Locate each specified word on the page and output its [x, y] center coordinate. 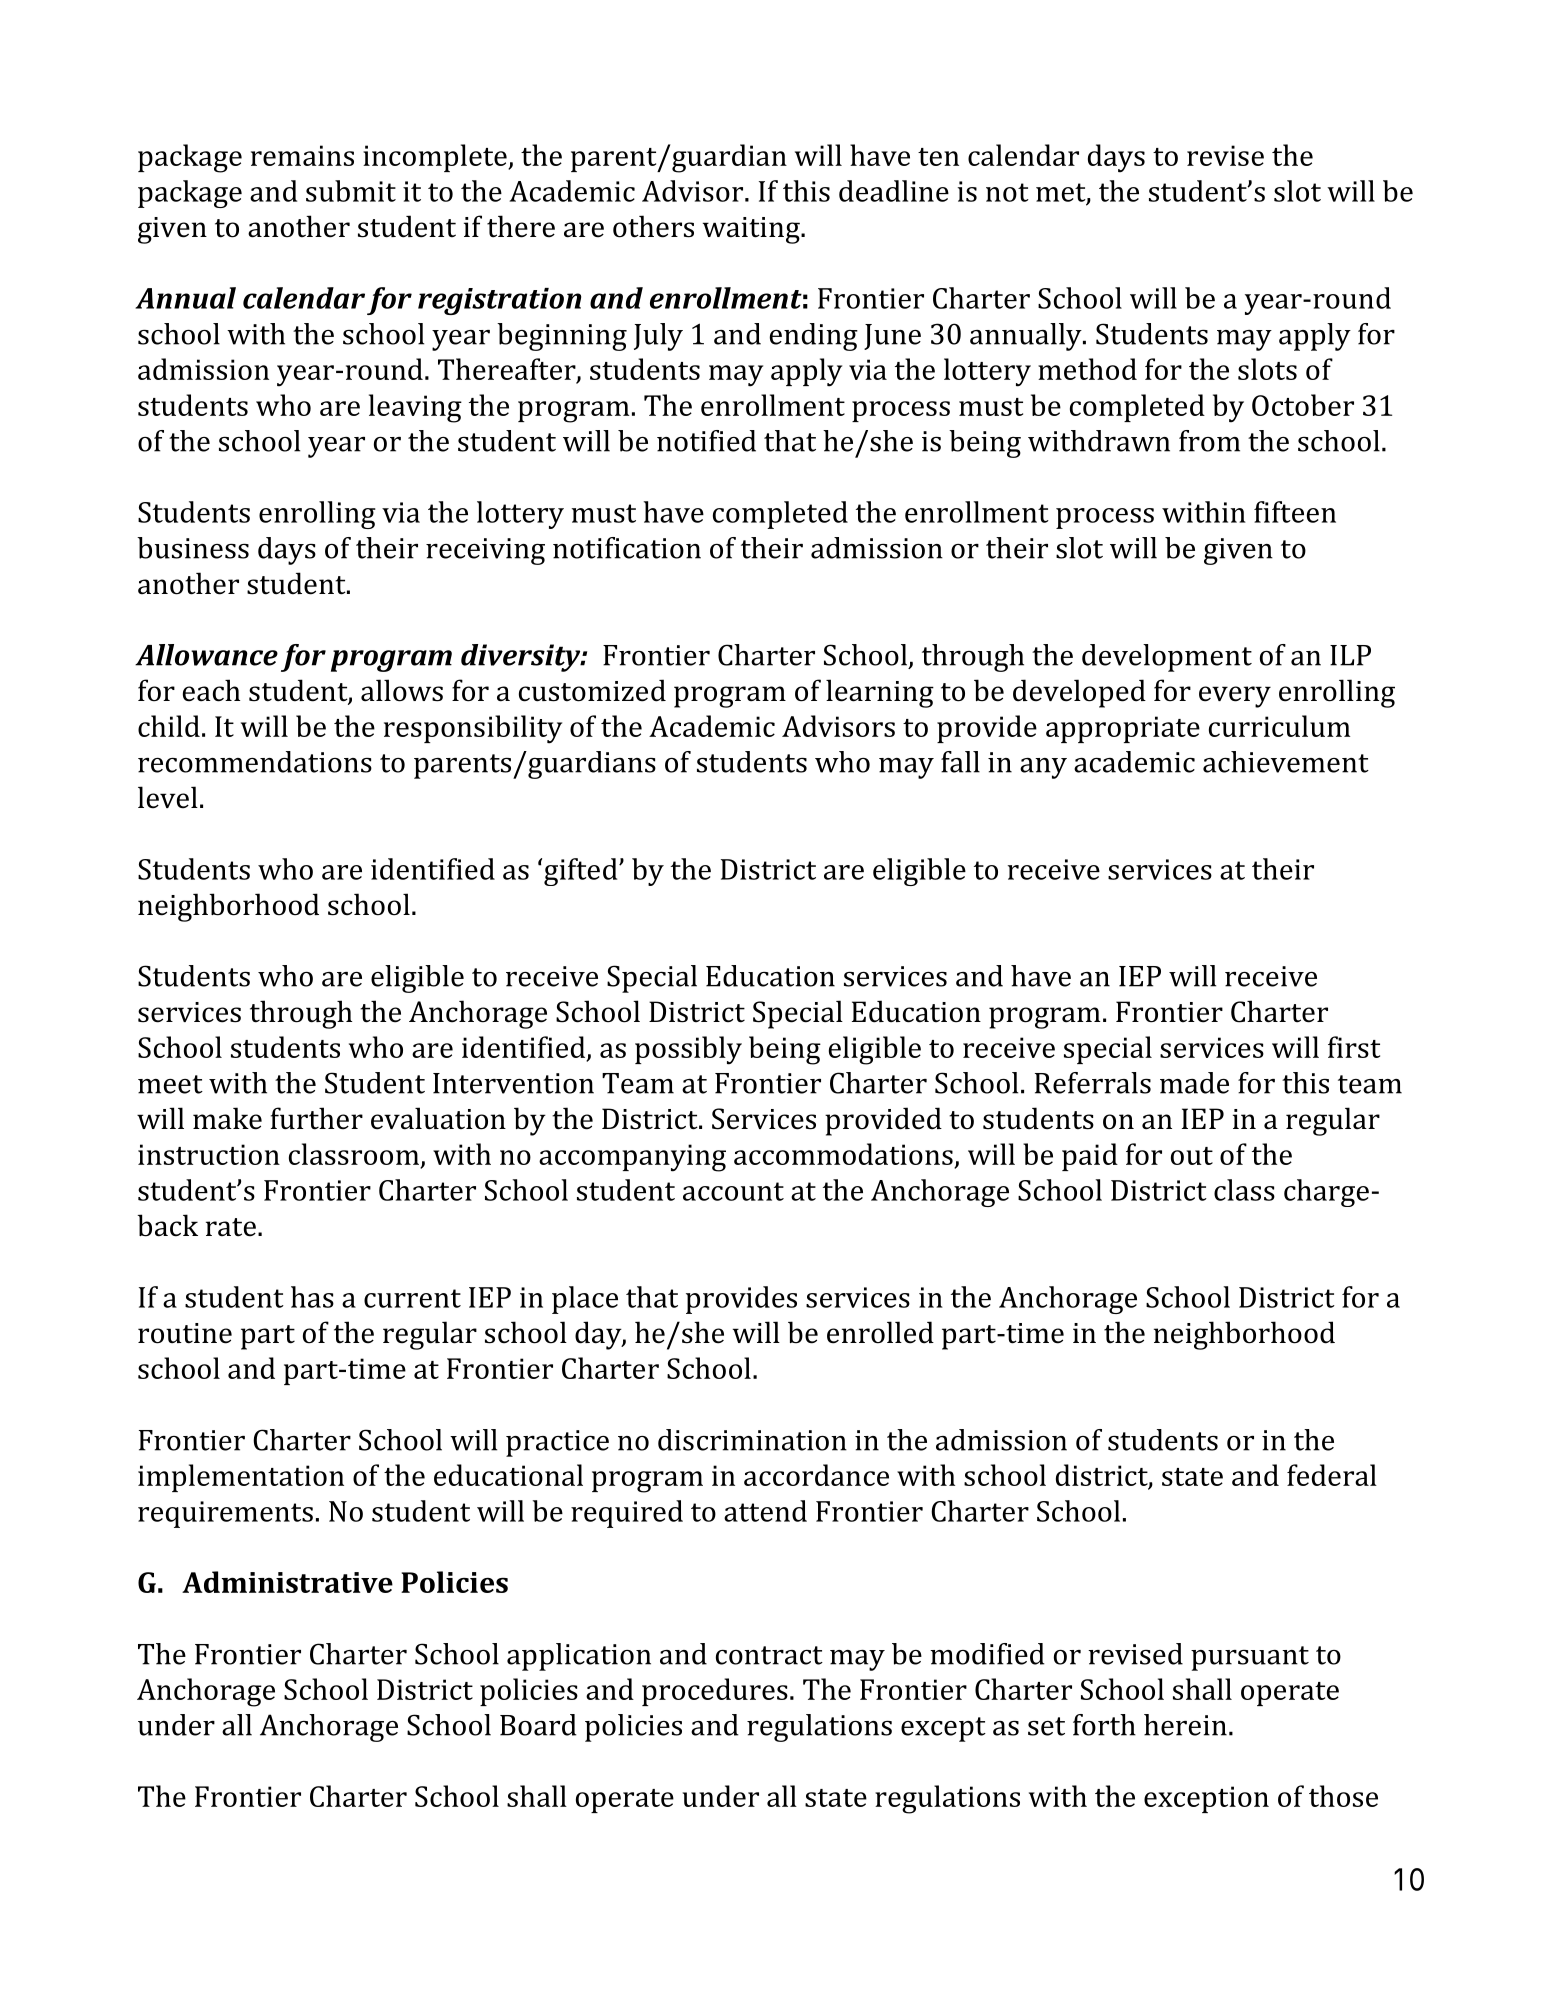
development [1167, 658]
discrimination [752, 1440]
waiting [752, 230]
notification [627, 548]
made [1194, 1083]
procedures [715, 1692]
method [1087, 369]
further [317, 1118]
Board [538, 1725]
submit [351, 191]
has [312, 1297]
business [193, 548]
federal [1332, 1475]
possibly [688, 1050]
